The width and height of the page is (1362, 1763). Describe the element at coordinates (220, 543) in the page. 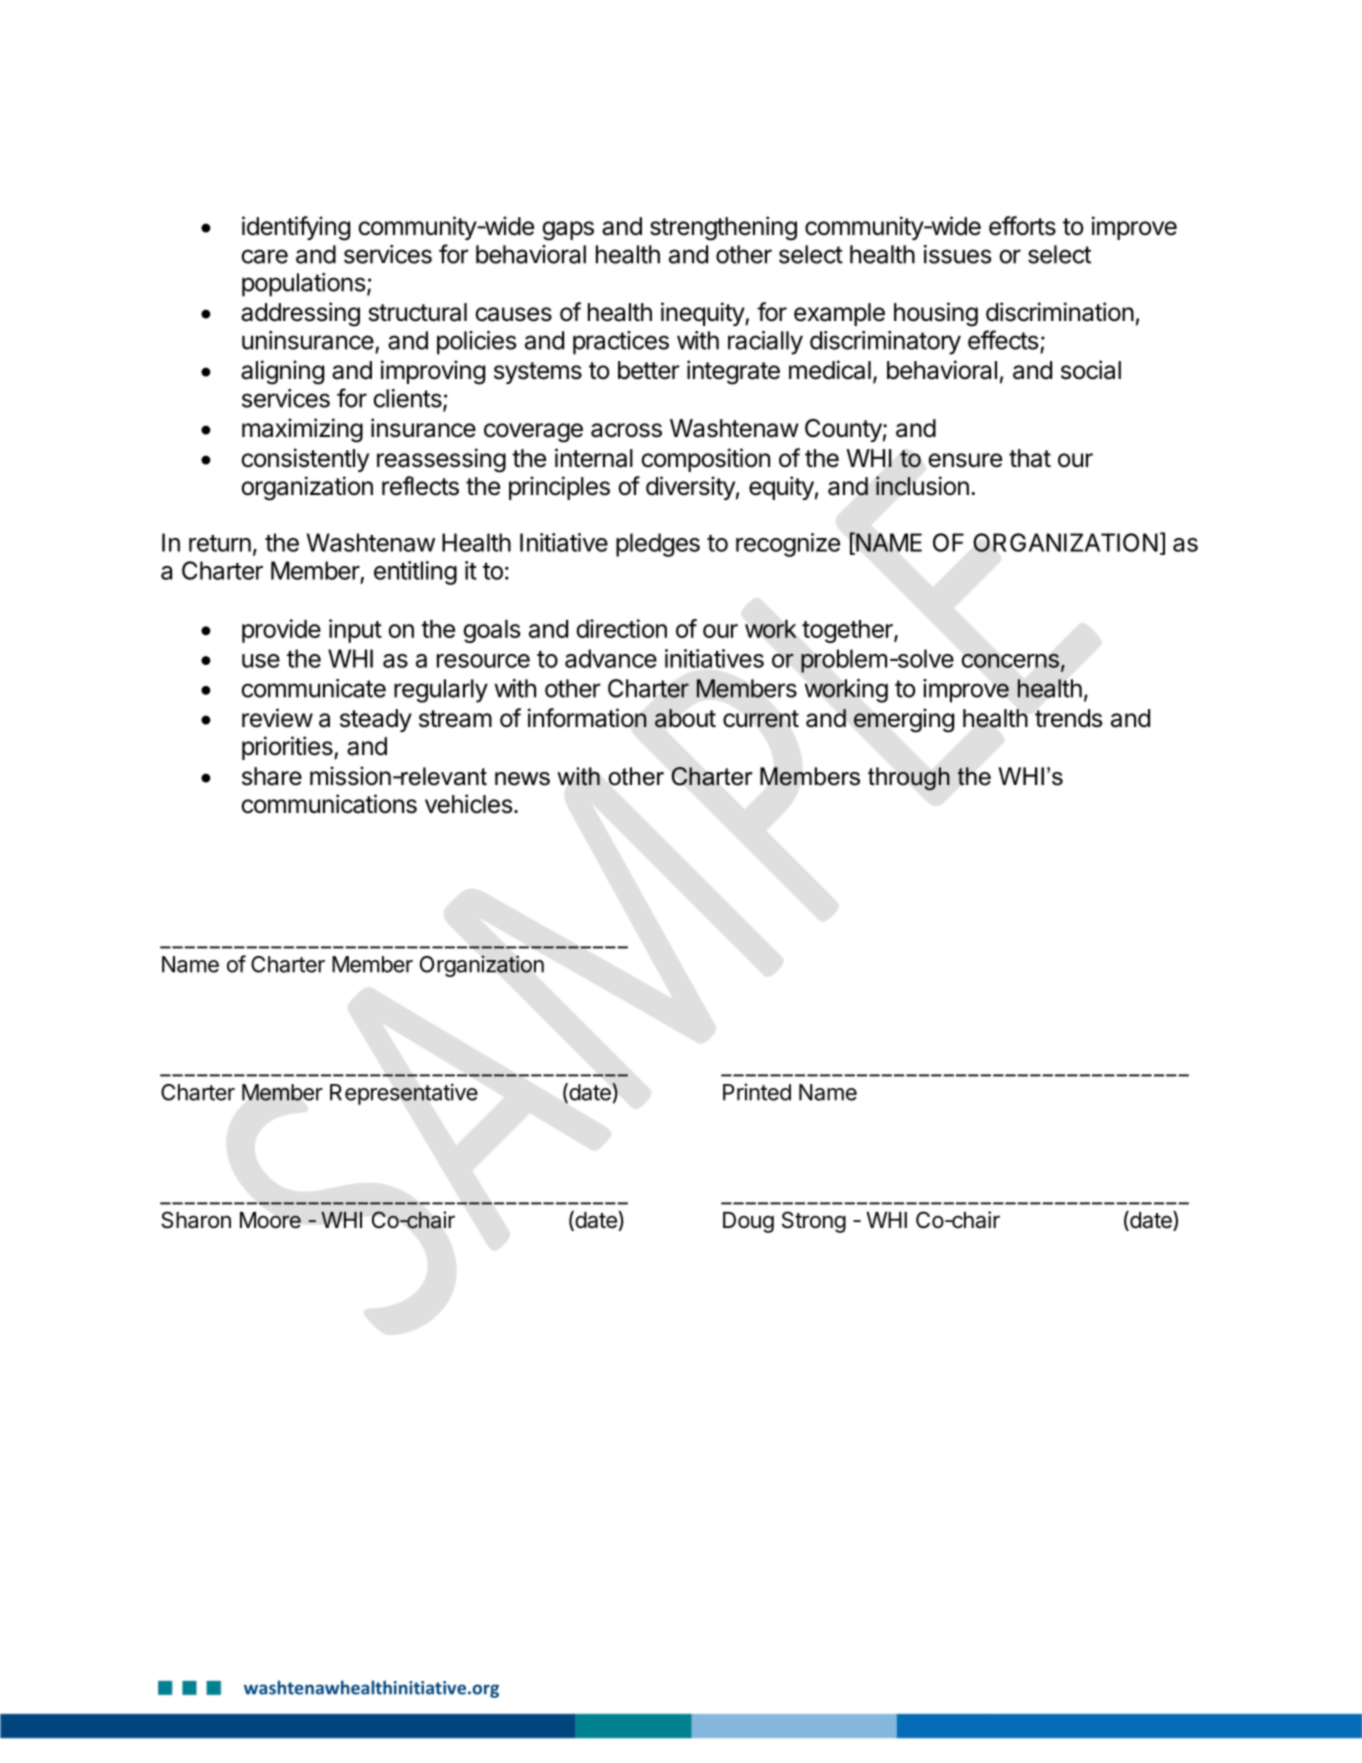

I see `return` at that location.
